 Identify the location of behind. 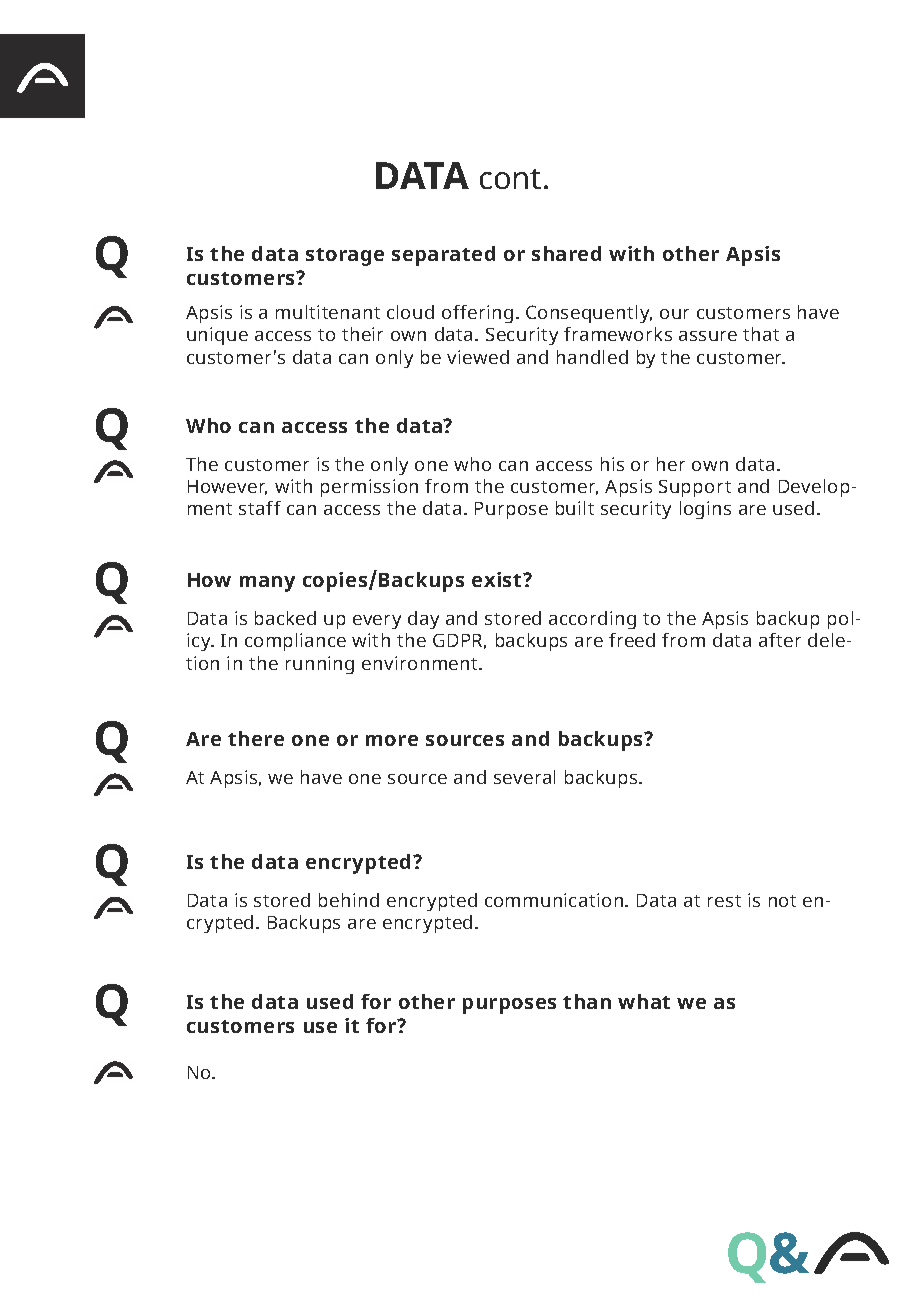
(349, 900).
